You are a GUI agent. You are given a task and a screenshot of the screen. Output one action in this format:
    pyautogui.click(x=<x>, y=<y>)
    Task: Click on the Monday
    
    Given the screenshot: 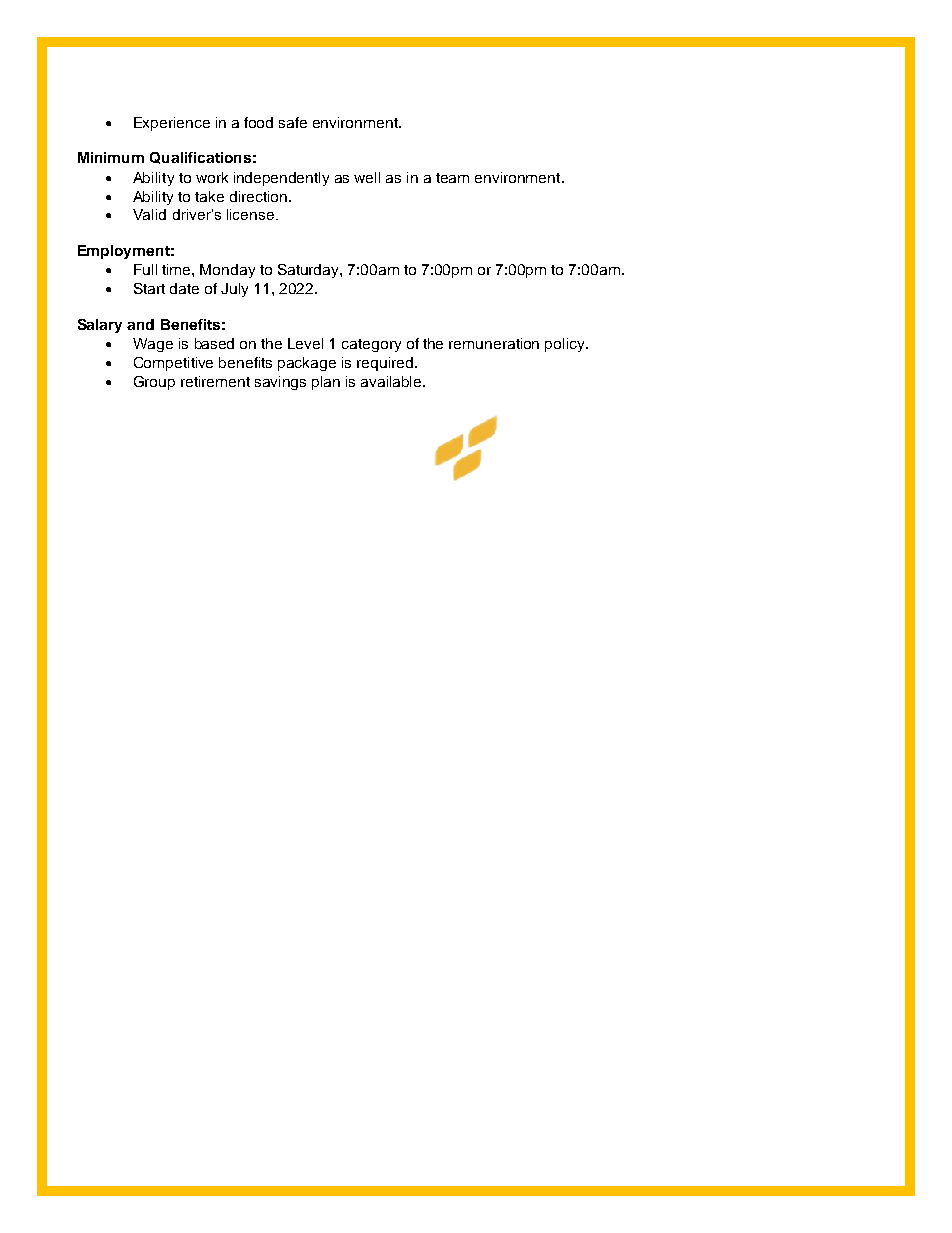 What is the action you would take?
    pyautogui.click(x=227, y=271)
